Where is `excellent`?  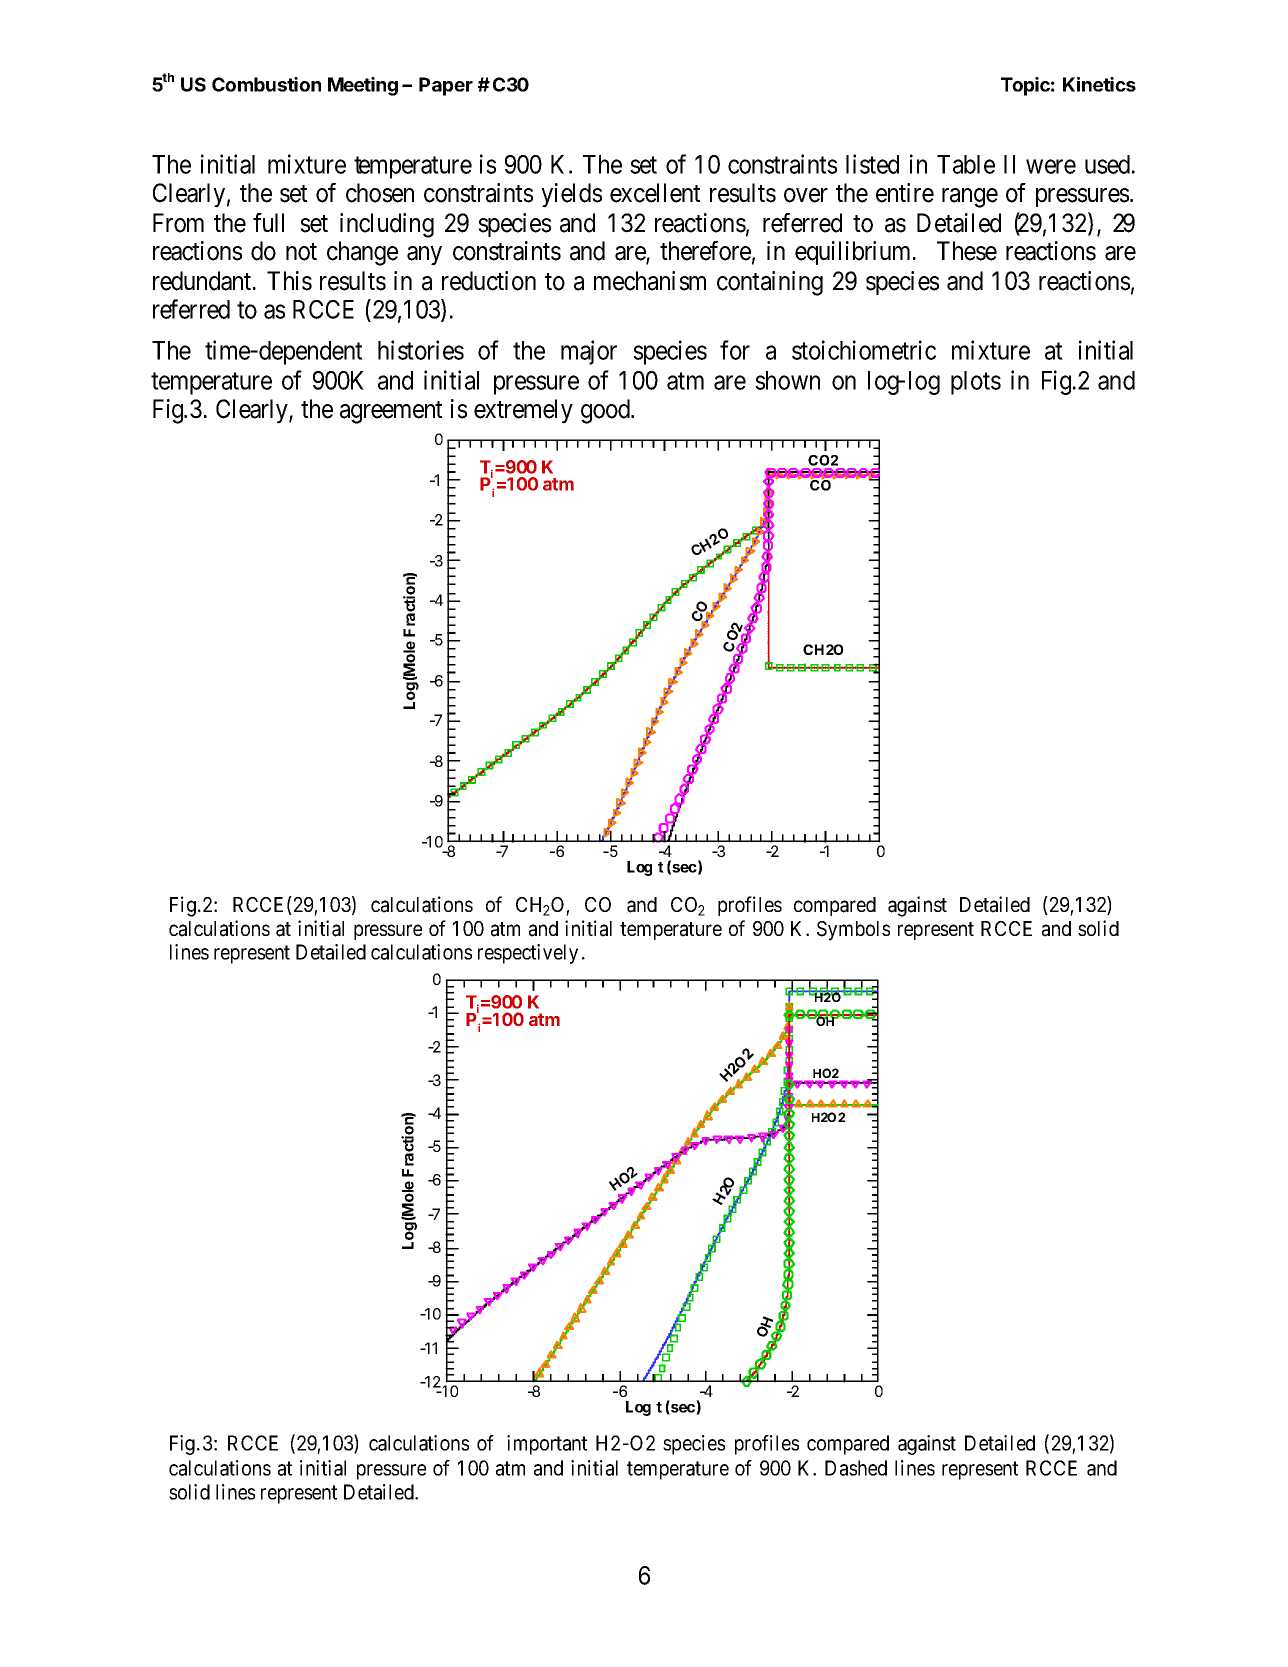 excellent is located at coordinates (655, 193).
